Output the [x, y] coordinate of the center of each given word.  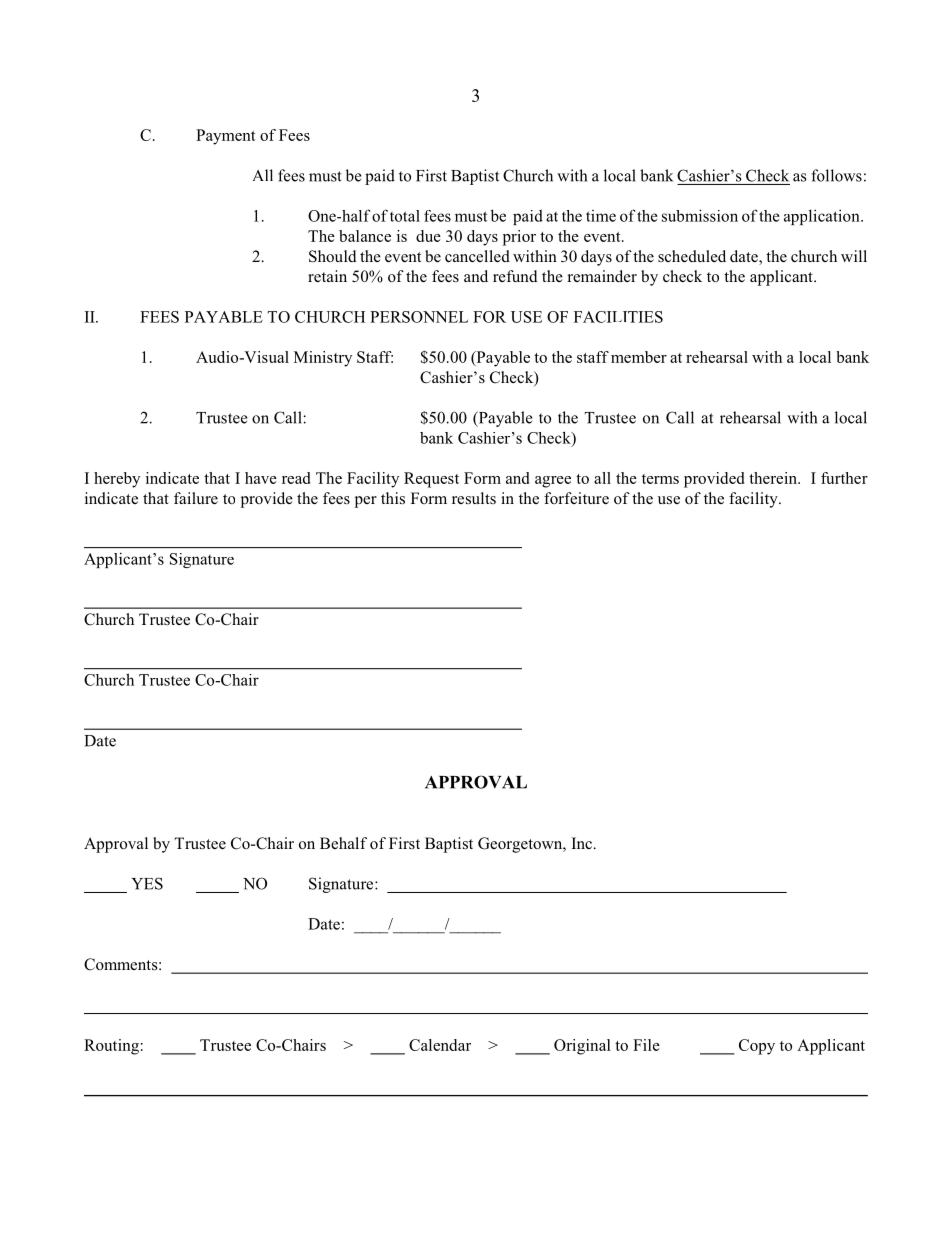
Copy [757, 1047]
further [844, 478]
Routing [111, 1047]
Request [431, 480]
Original [582, 1047]
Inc [582, 843]
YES [147, 883]
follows [836, 175]
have [261, 478]
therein [774, 478]
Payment [225, 137]
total [405, 216]
